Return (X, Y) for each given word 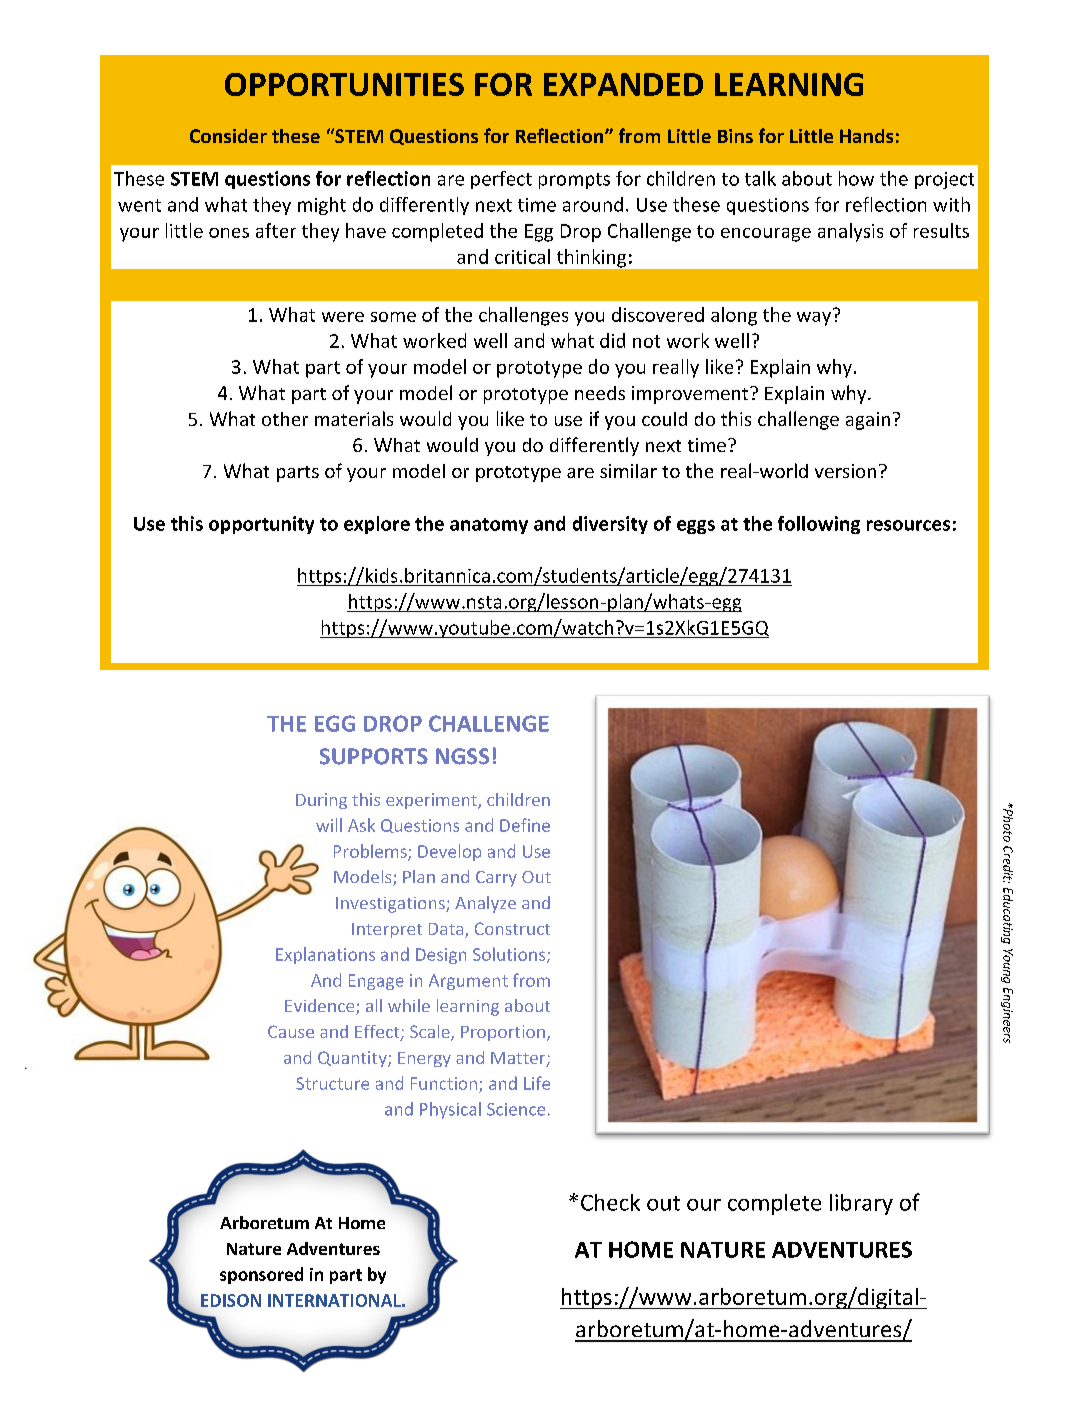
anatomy (489, 526)
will (329, 825)
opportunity (261, 525)
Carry (496, 879)
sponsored (261, 1275)
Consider (228, 136)
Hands (866, 136)
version (845, 471)
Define (525, 825)
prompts (574, 181)
